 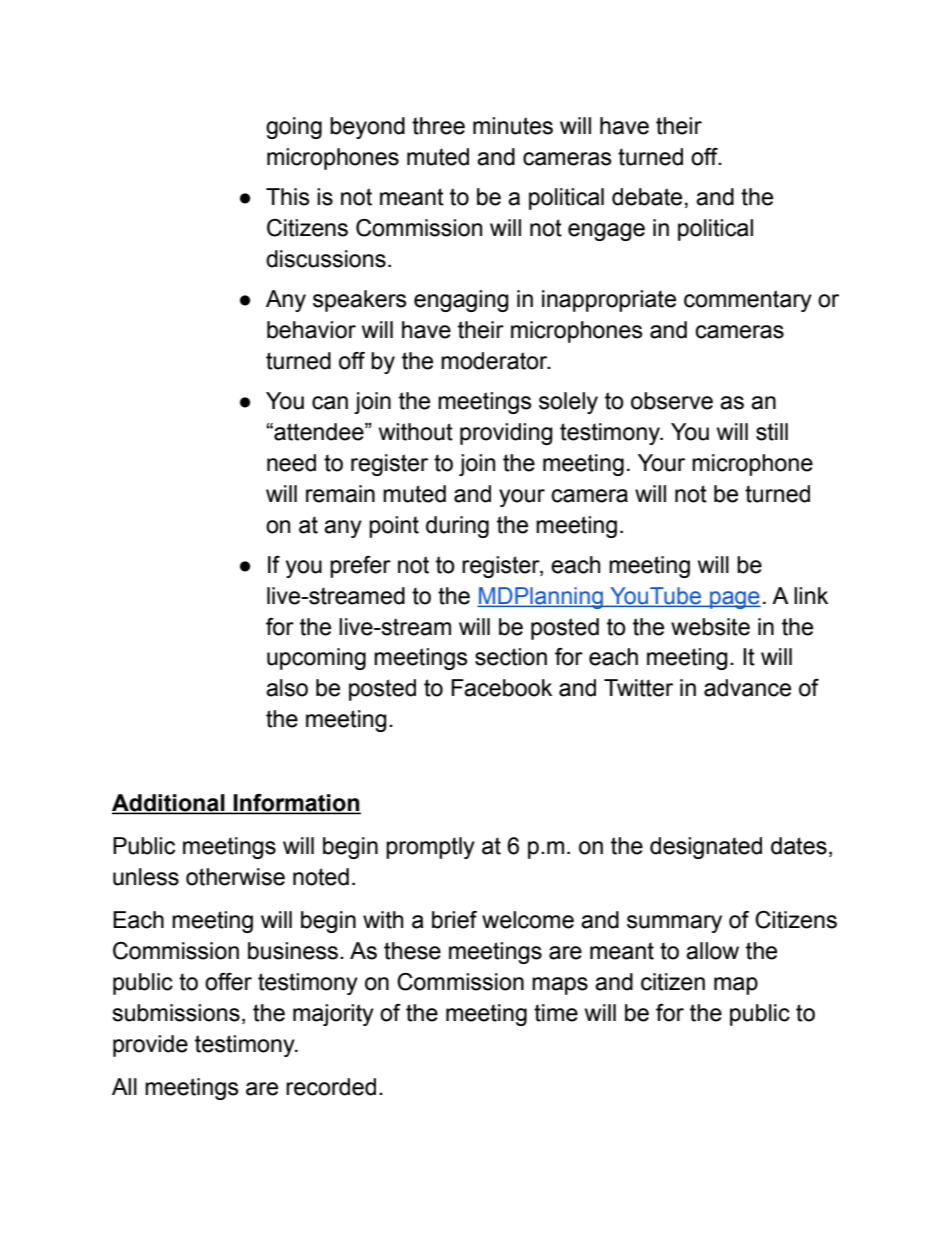 I want to click on allow, so click(x=712, y=951).
